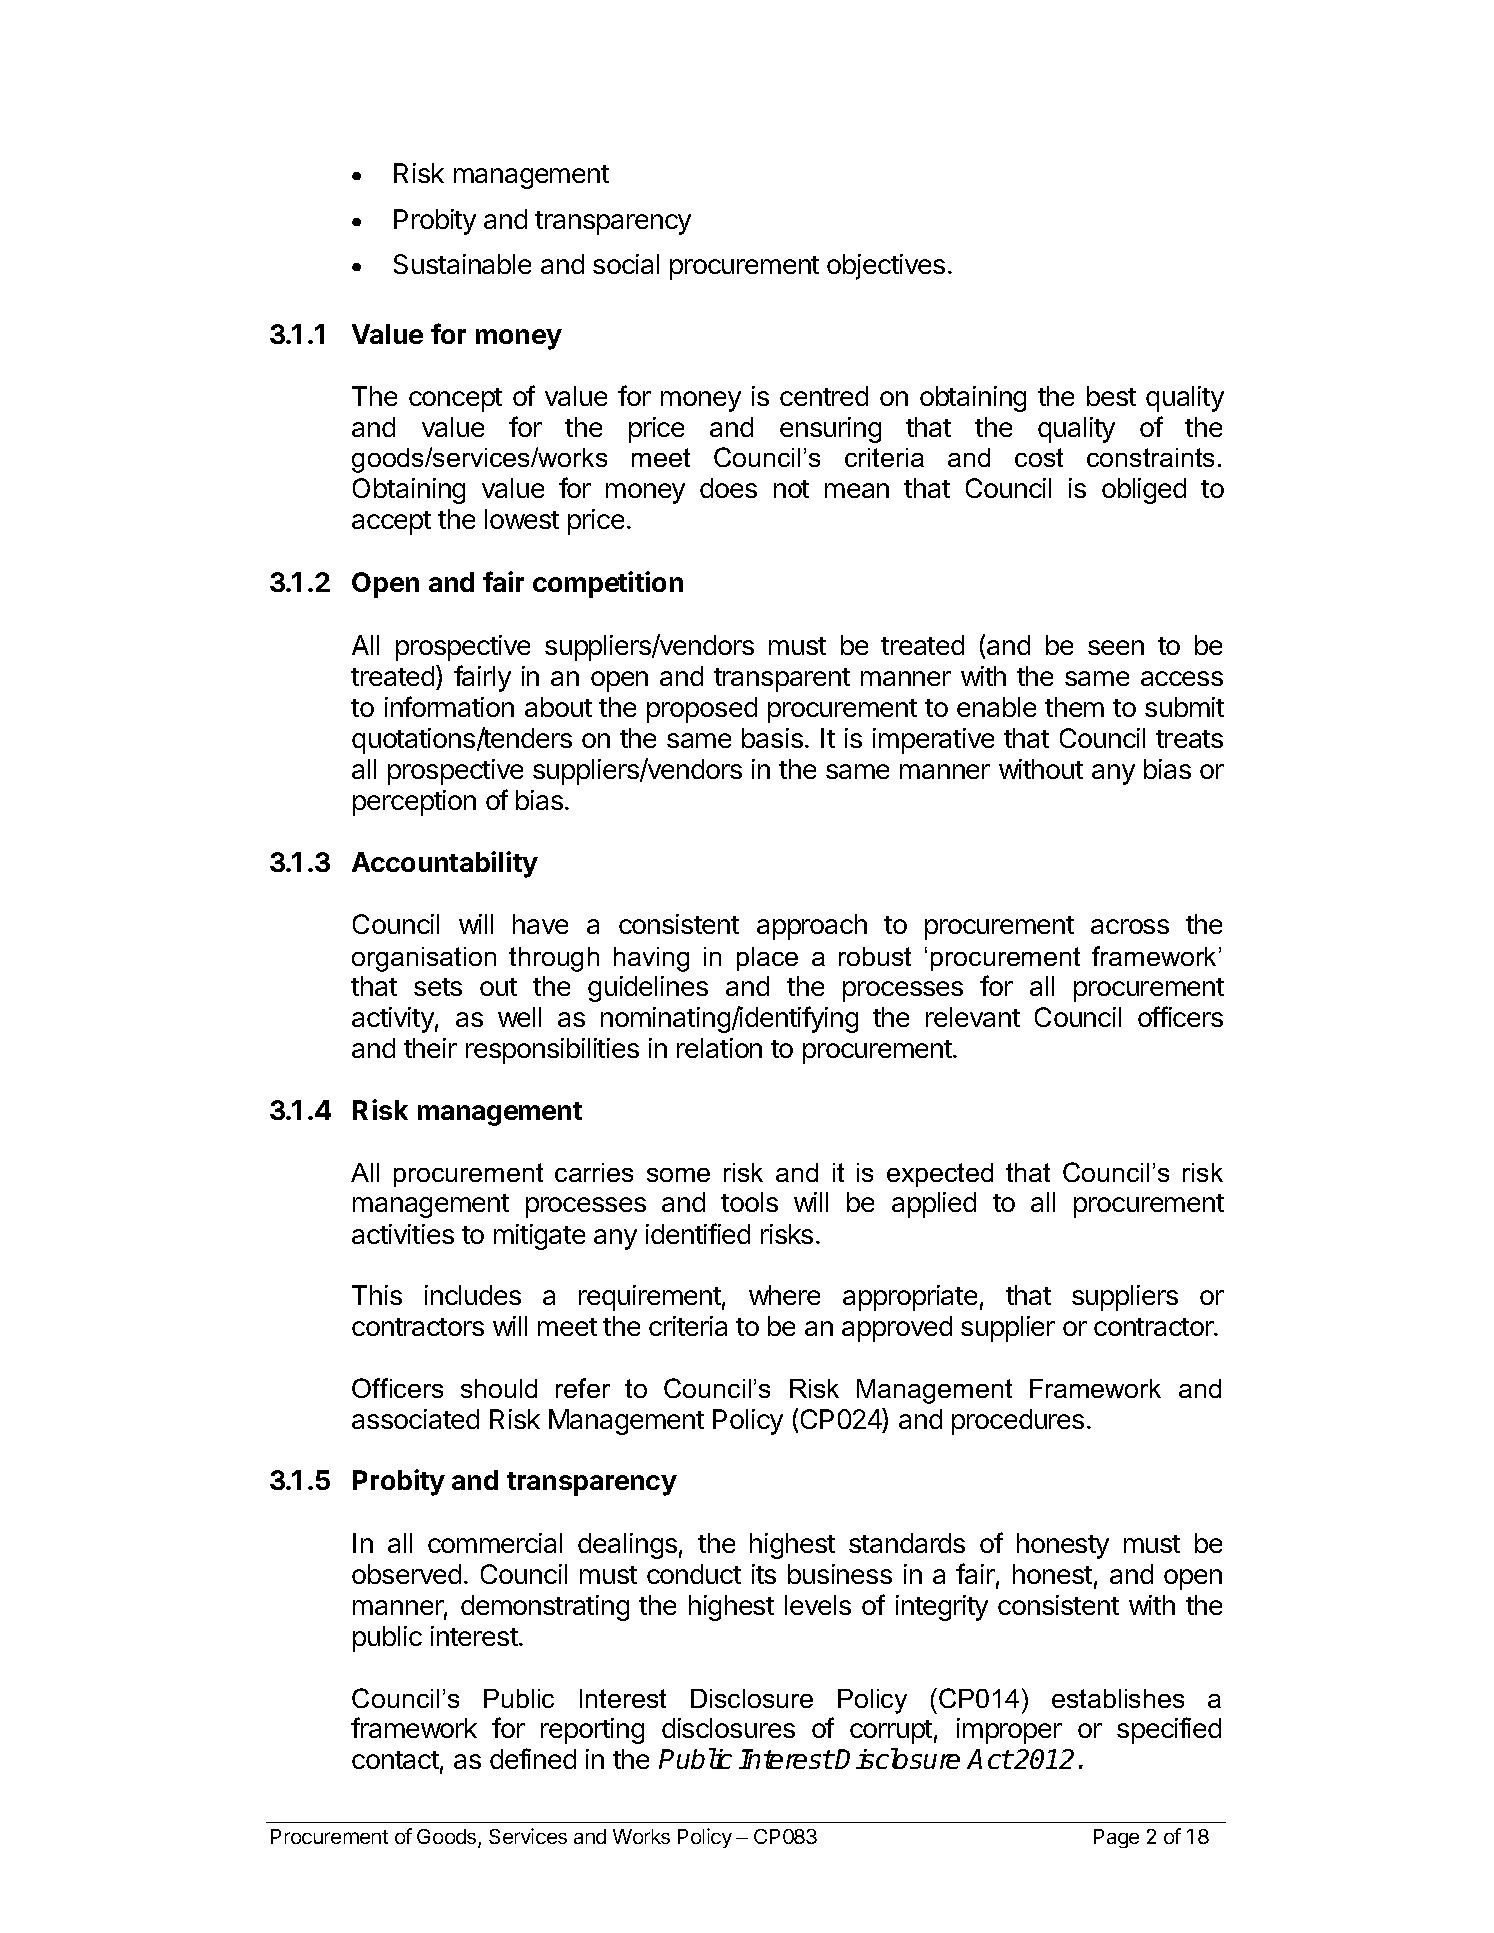 The height and width of the screenshot is (1933, 1494). What do you see at coordinates (462, 264) in the screenshot?
I see `Sustainable` at bounding box center [462, 264].
